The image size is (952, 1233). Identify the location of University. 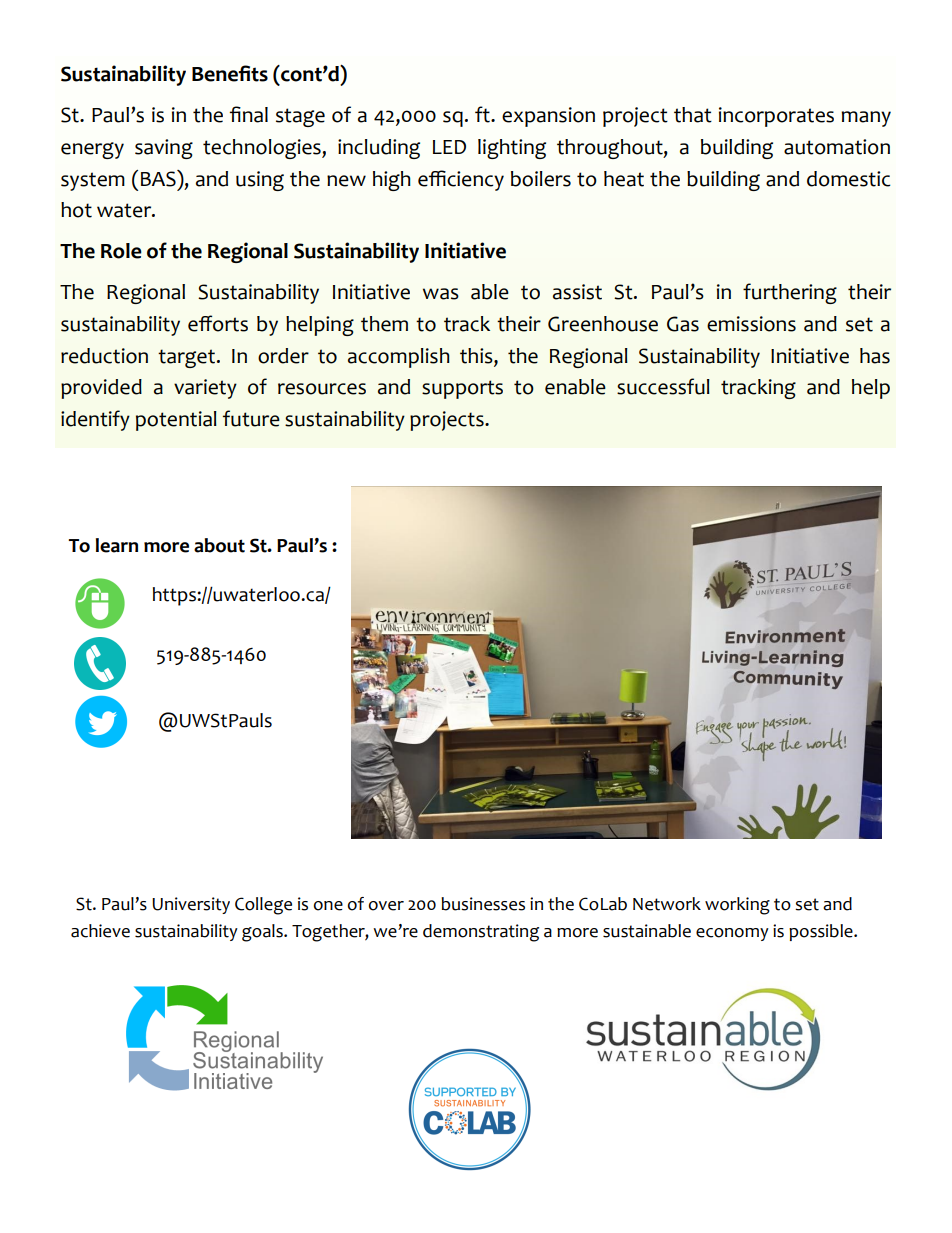
(191, 905).
